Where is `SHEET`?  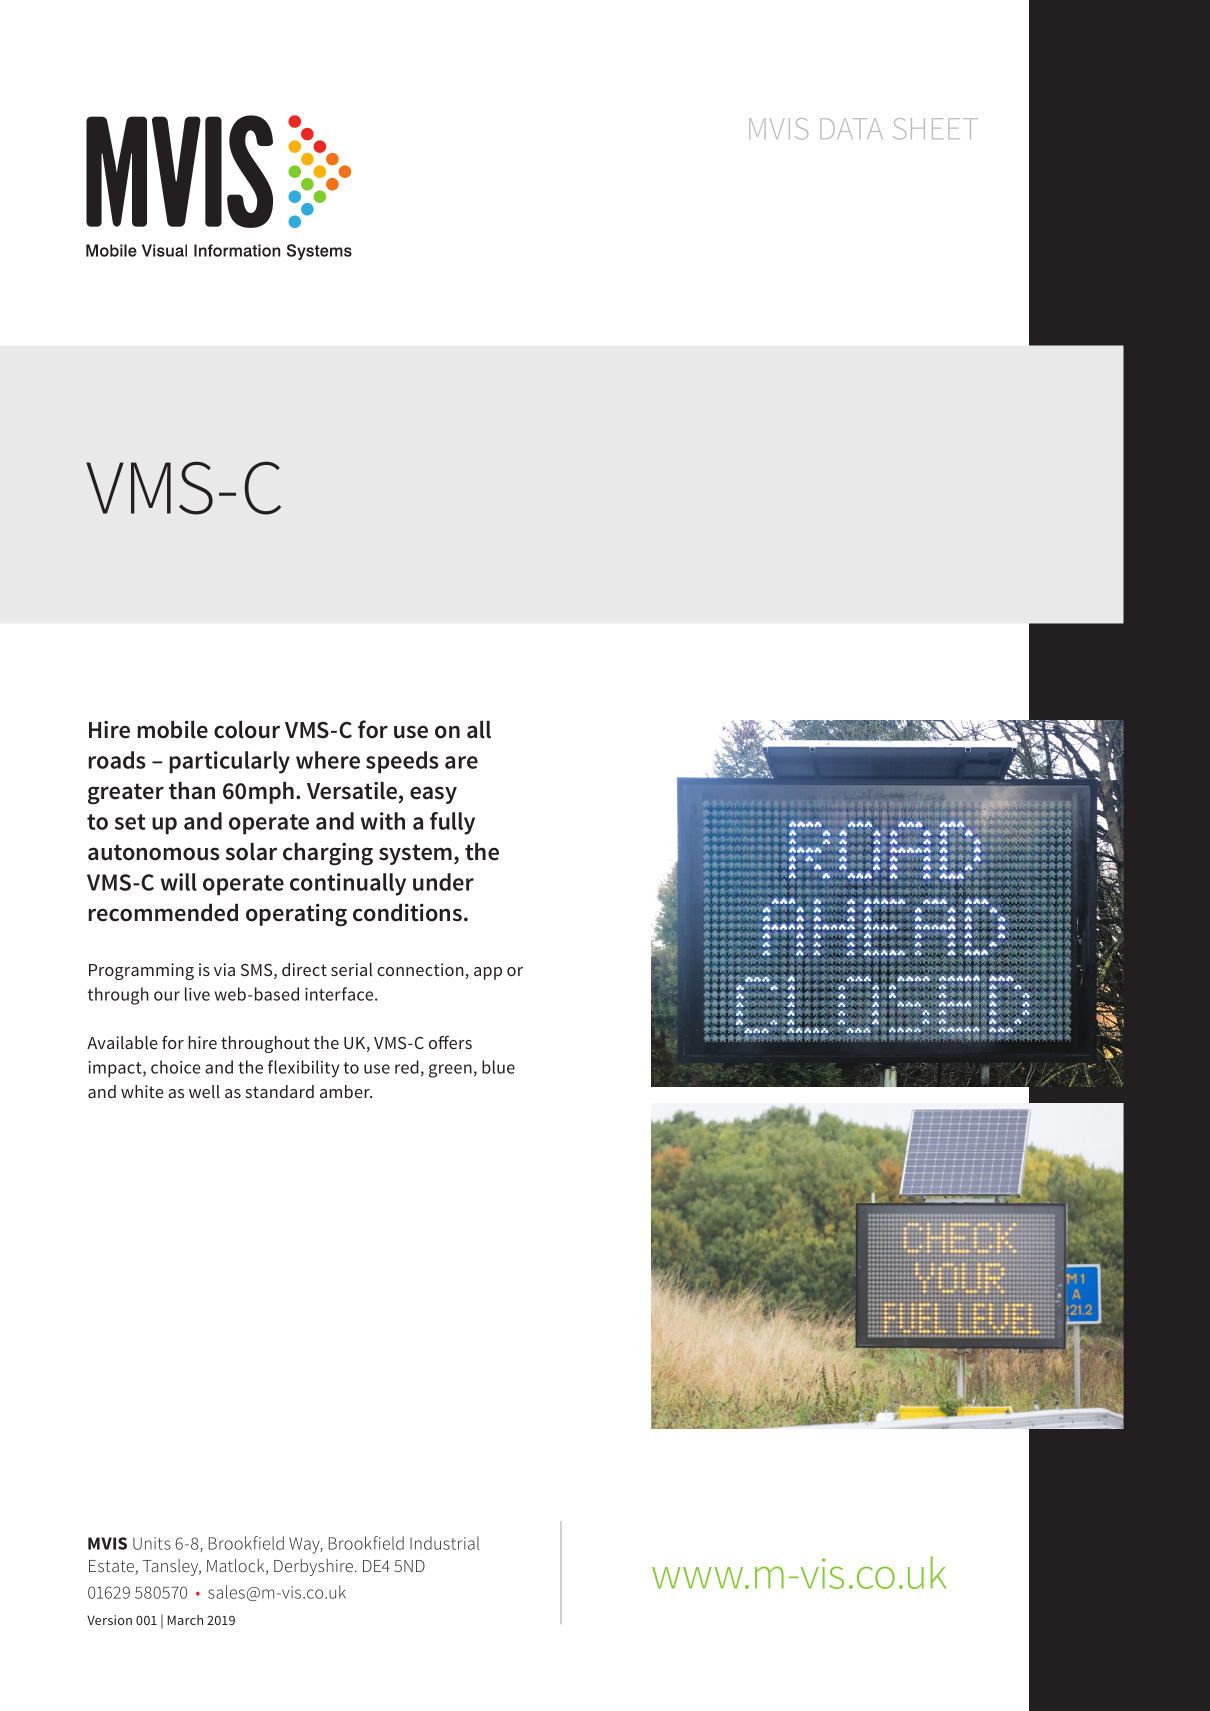
SHEET is located at coordinates (935, 129).
